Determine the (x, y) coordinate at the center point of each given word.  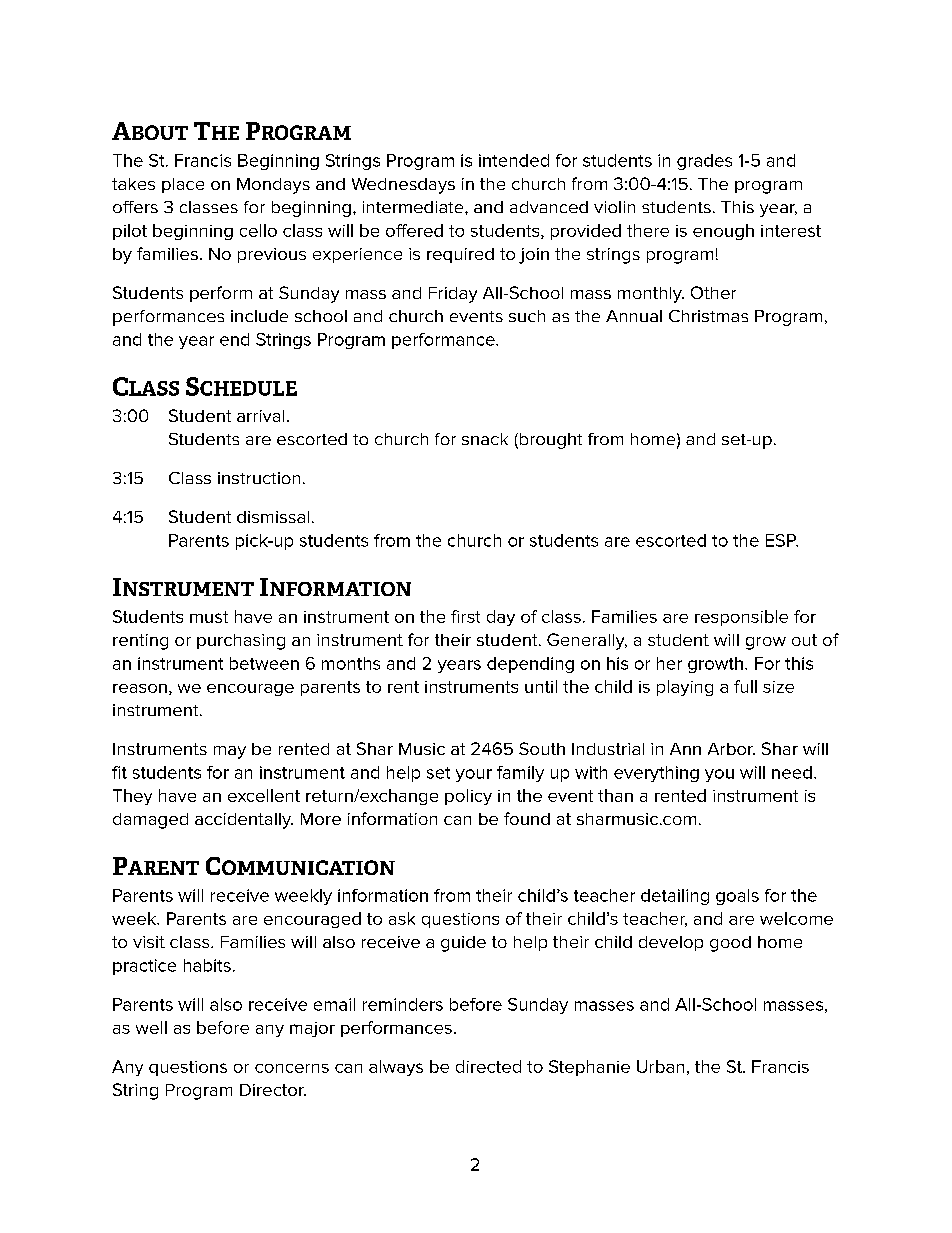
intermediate (414, 207)
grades (704, 162)
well (151, 1027)
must (209, 617)
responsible (741, 618)
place (183, 185)
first (465, 616)
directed (488, 1066)
